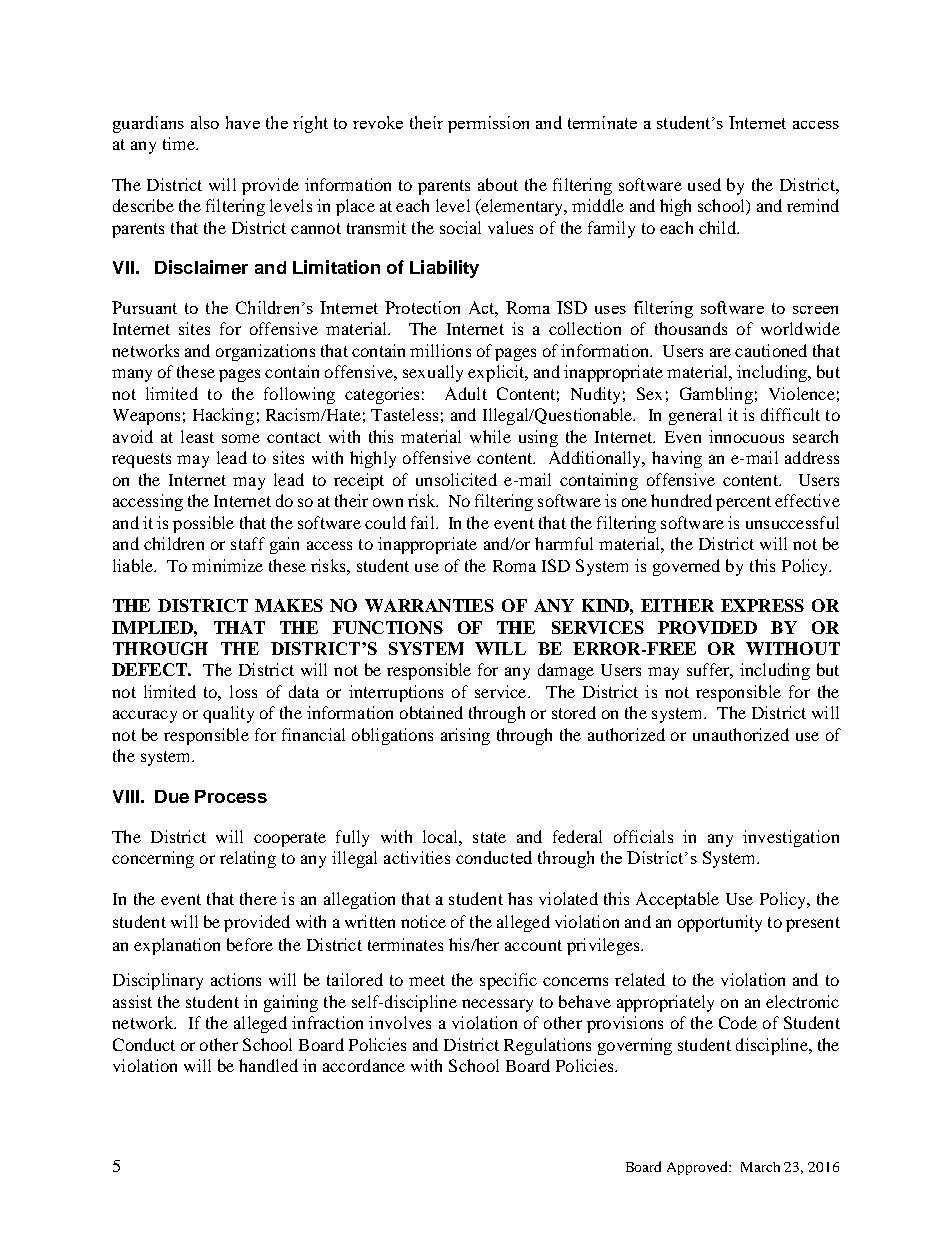 This image has width=952, height=1233. What do you see at coordinates (429, 605) in the image?
I see `WARRANTIES` at bounding box center [429, 605].
